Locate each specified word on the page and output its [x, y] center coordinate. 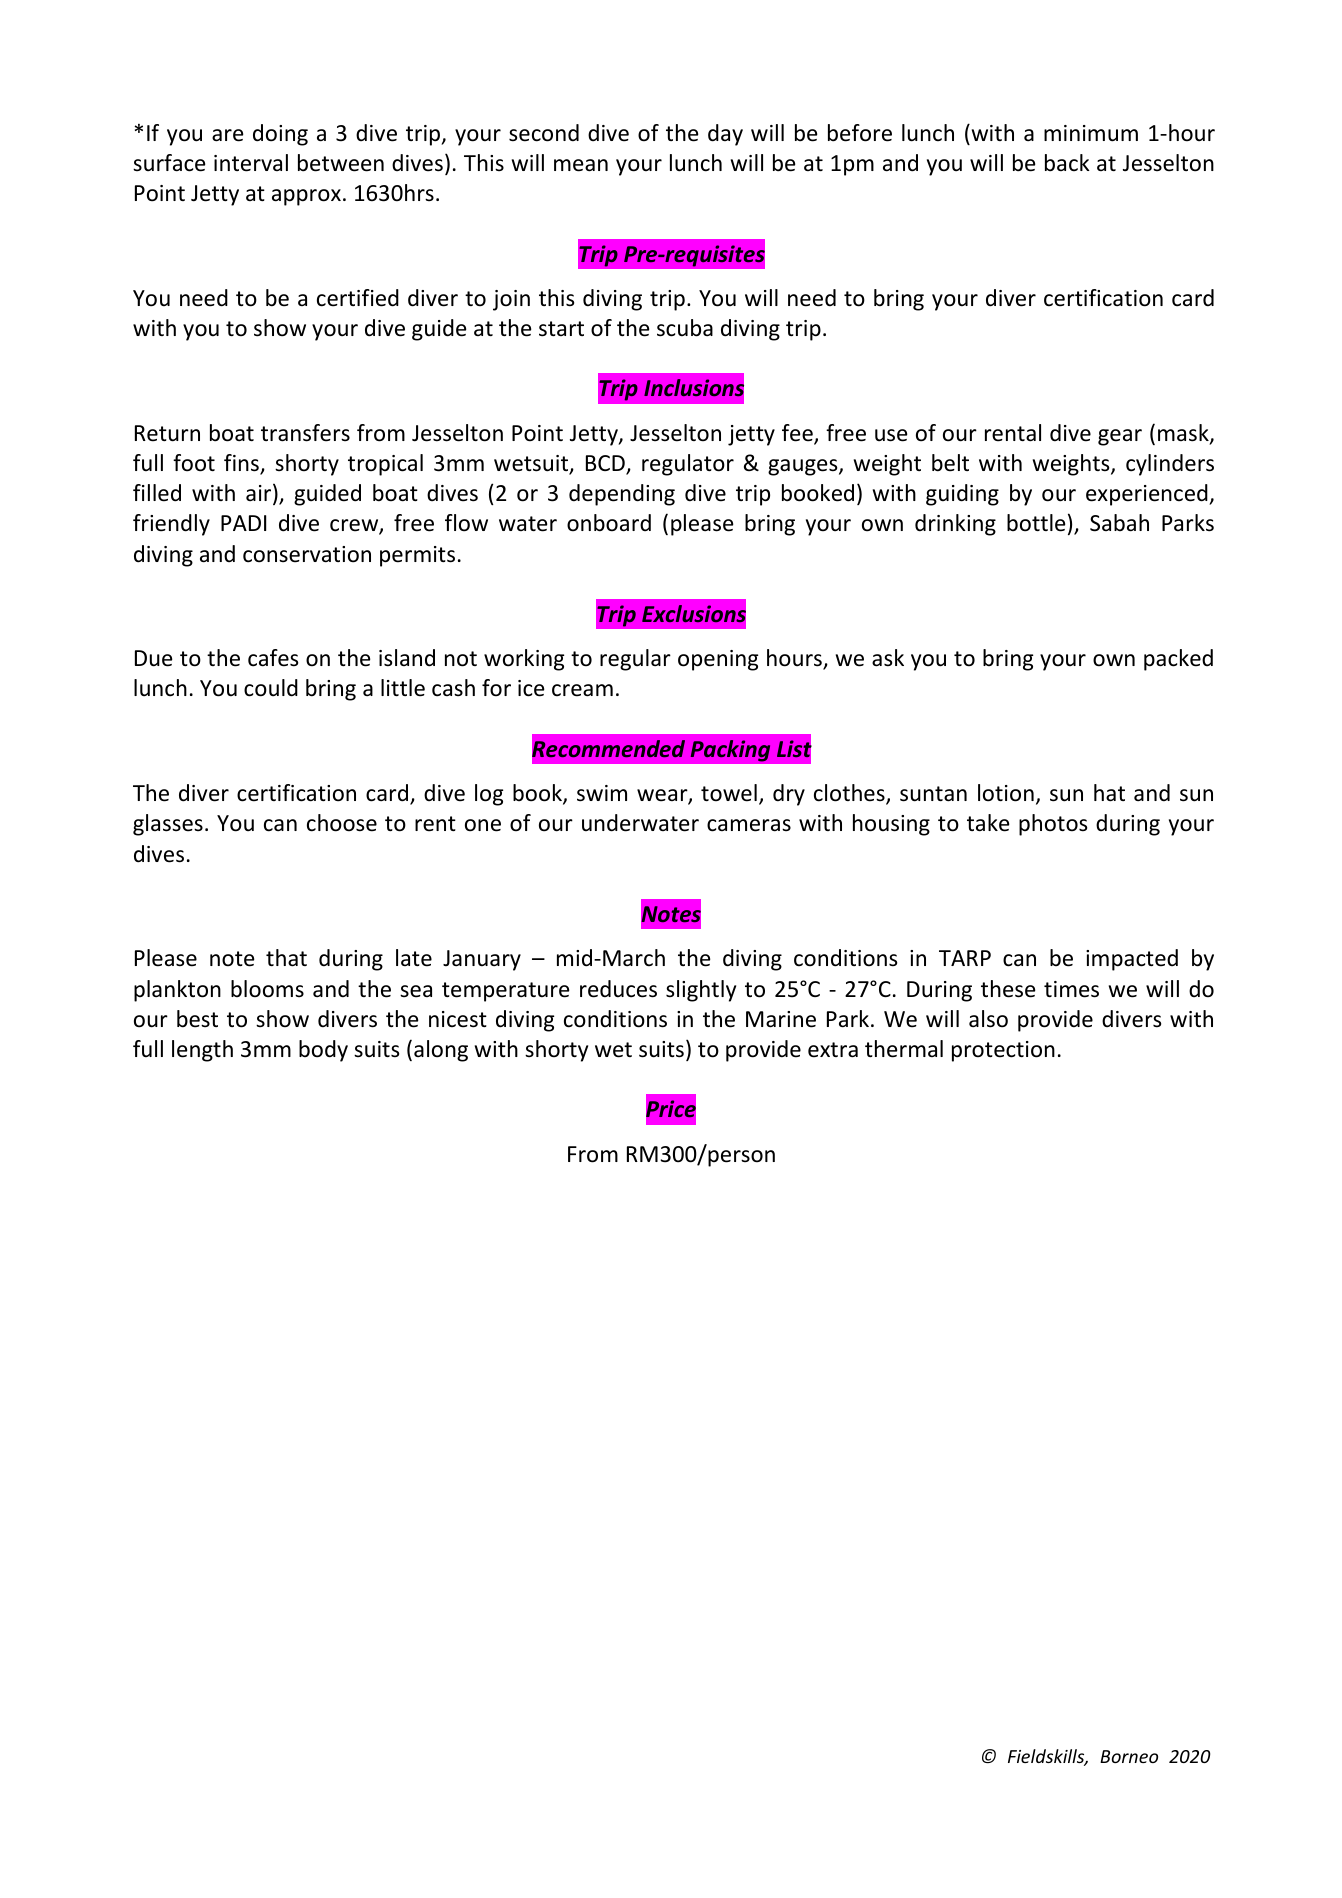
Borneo [1129, 1756]
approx [306, 197]
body [323, 1051]
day [725, 135]
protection [1003, 1051]
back [1067, 163]
